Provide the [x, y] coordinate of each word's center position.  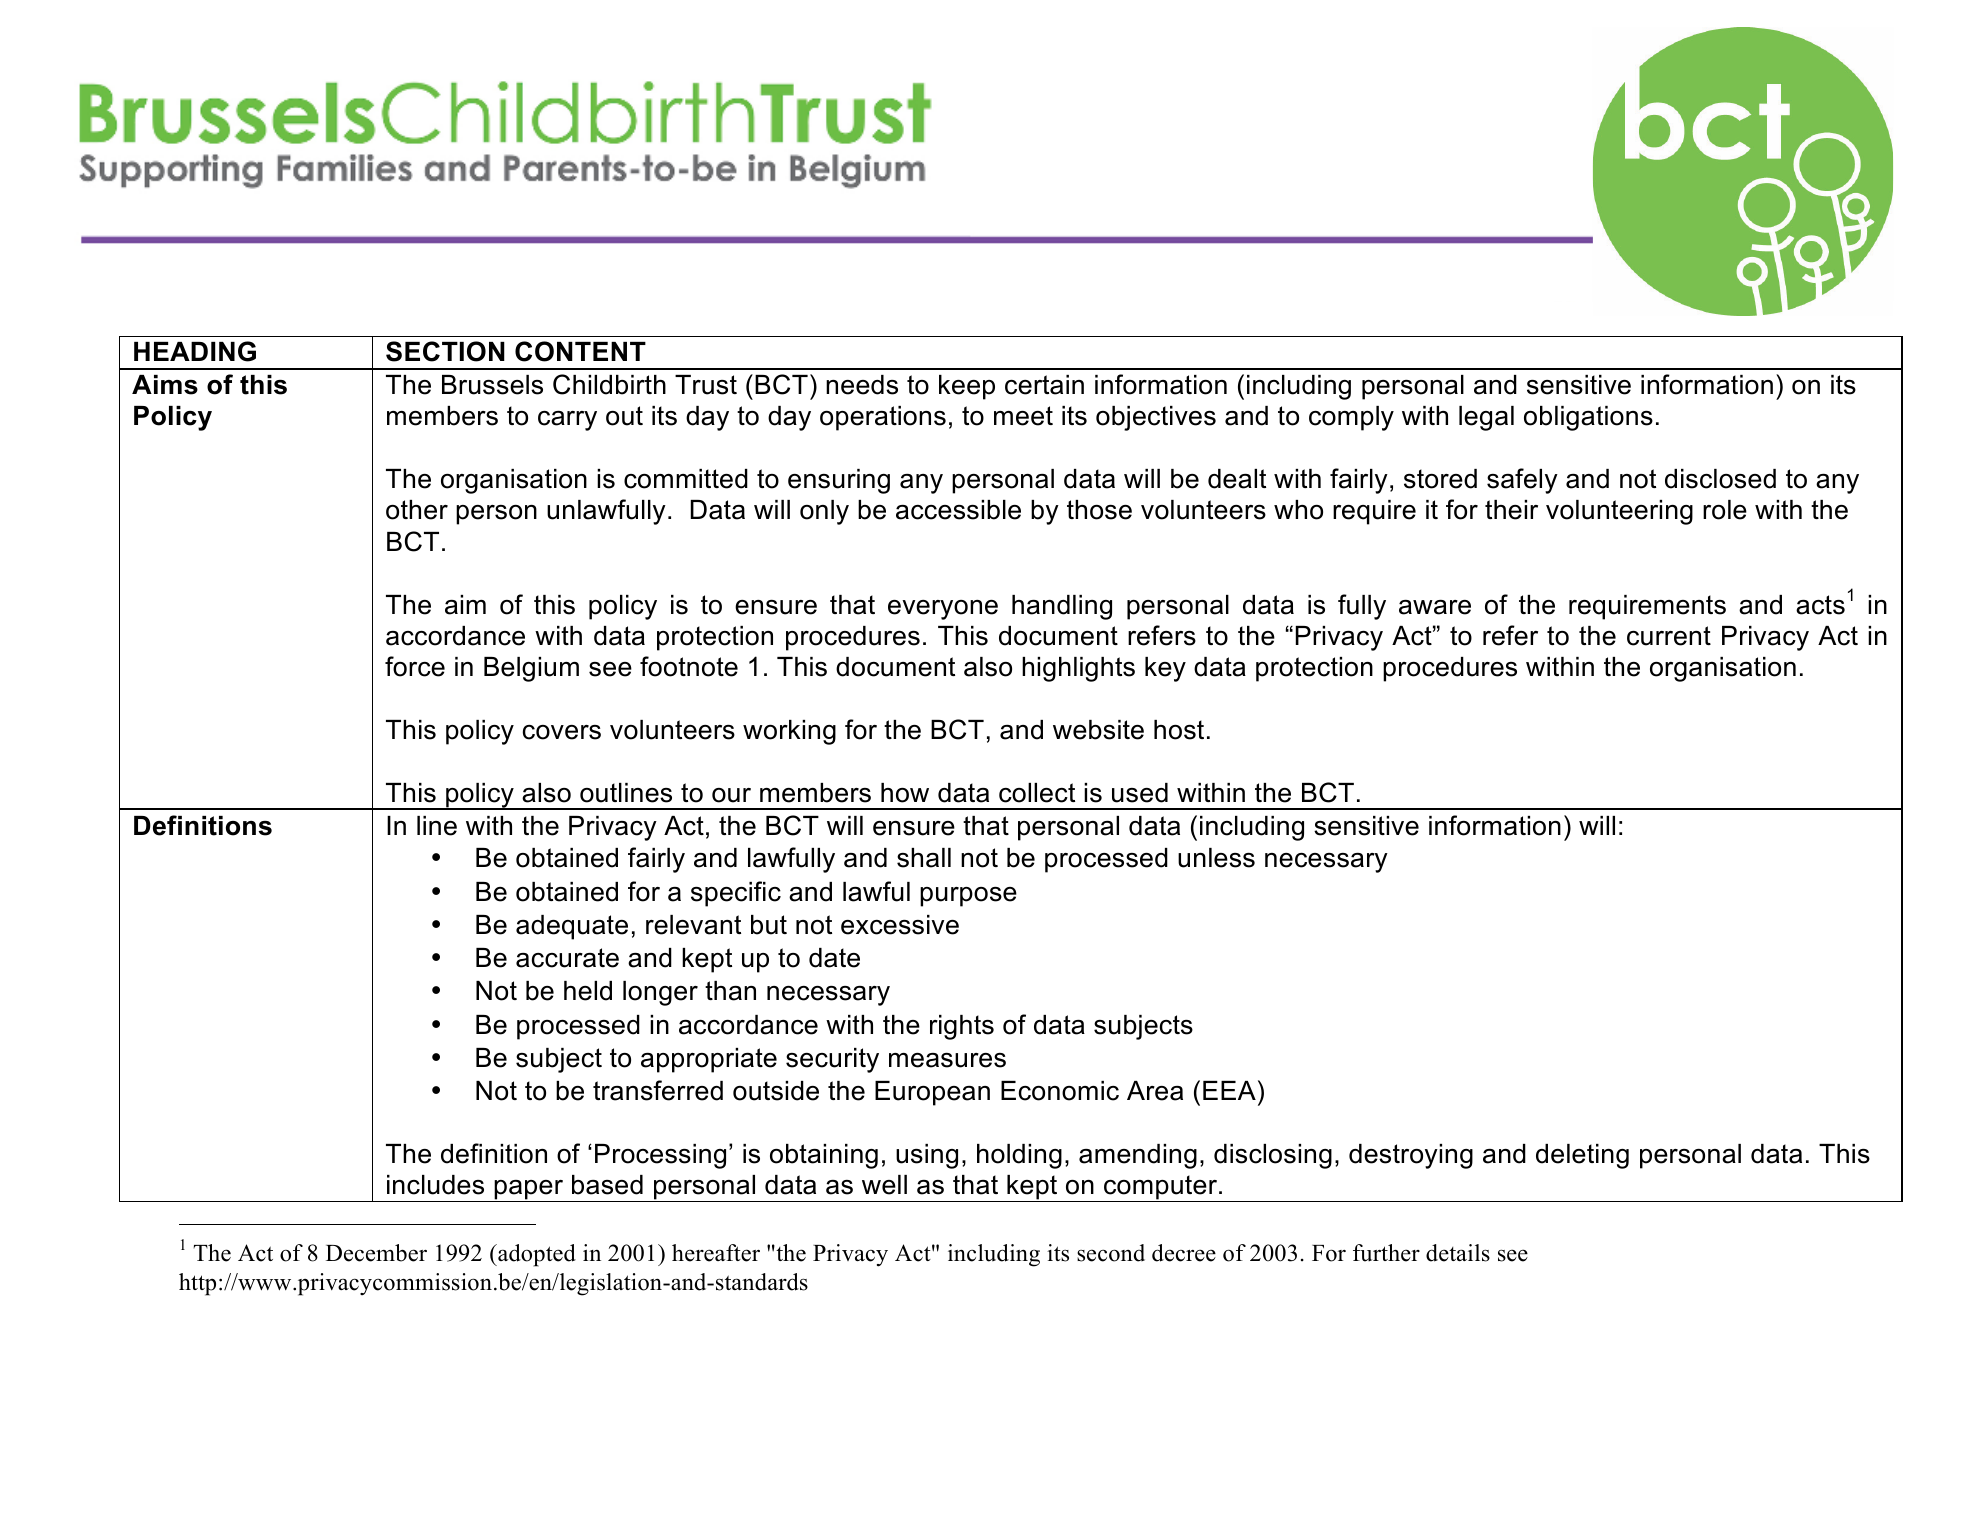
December [376, 1253]
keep [967, 387]
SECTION [445, 351]
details [1458, 1253]
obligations [1588, 418]
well [884, 1185]
